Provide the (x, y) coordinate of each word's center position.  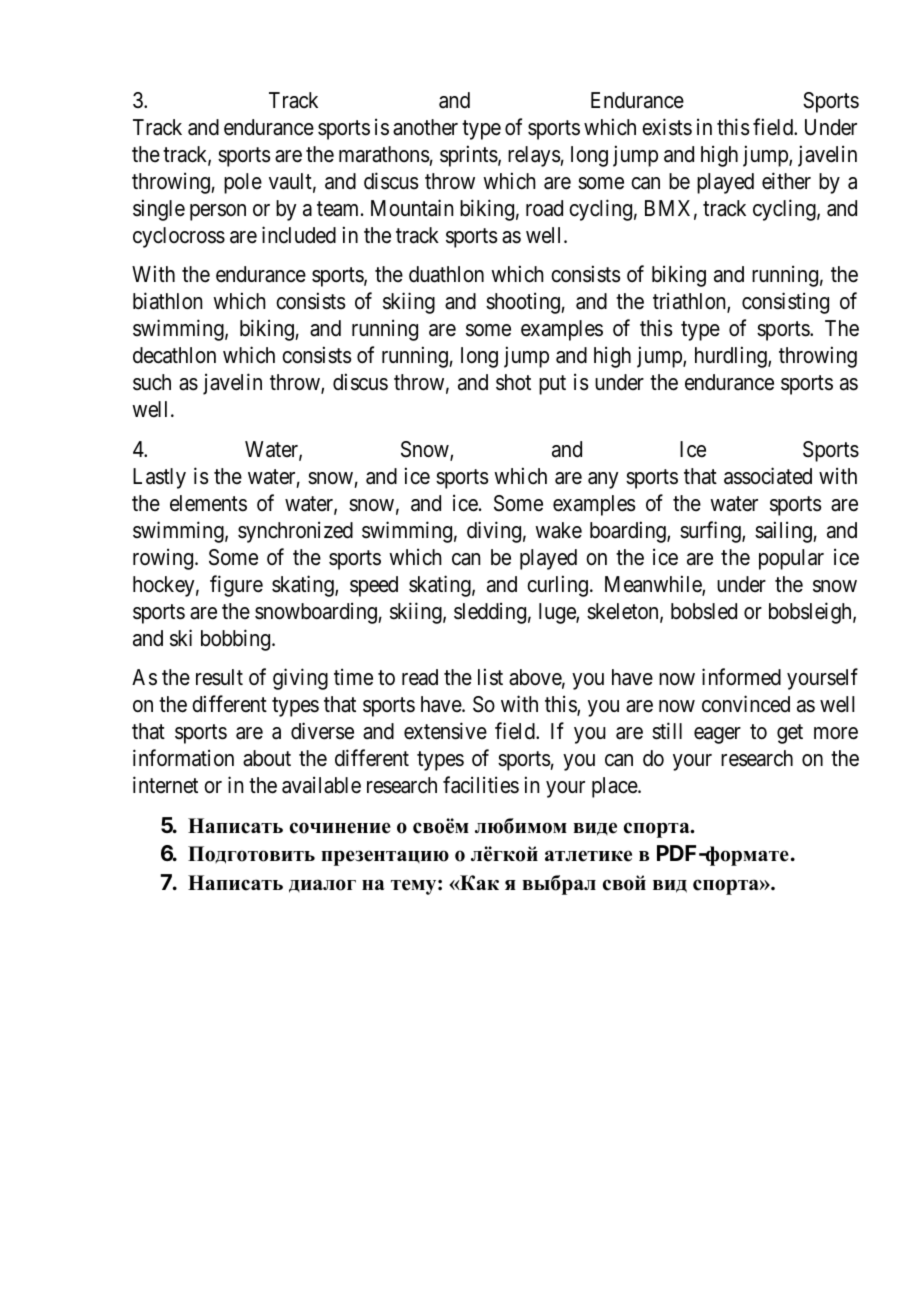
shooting (524, 303)
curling (557, 586)
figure (236, 586)
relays (534, 156)
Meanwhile (654, 585)
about (267, 758)
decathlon (174, 355)
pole (243, 183)
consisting (785, 303)
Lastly (159, 478)
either (786, 181)
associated (768, 476)
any (603, 480)
